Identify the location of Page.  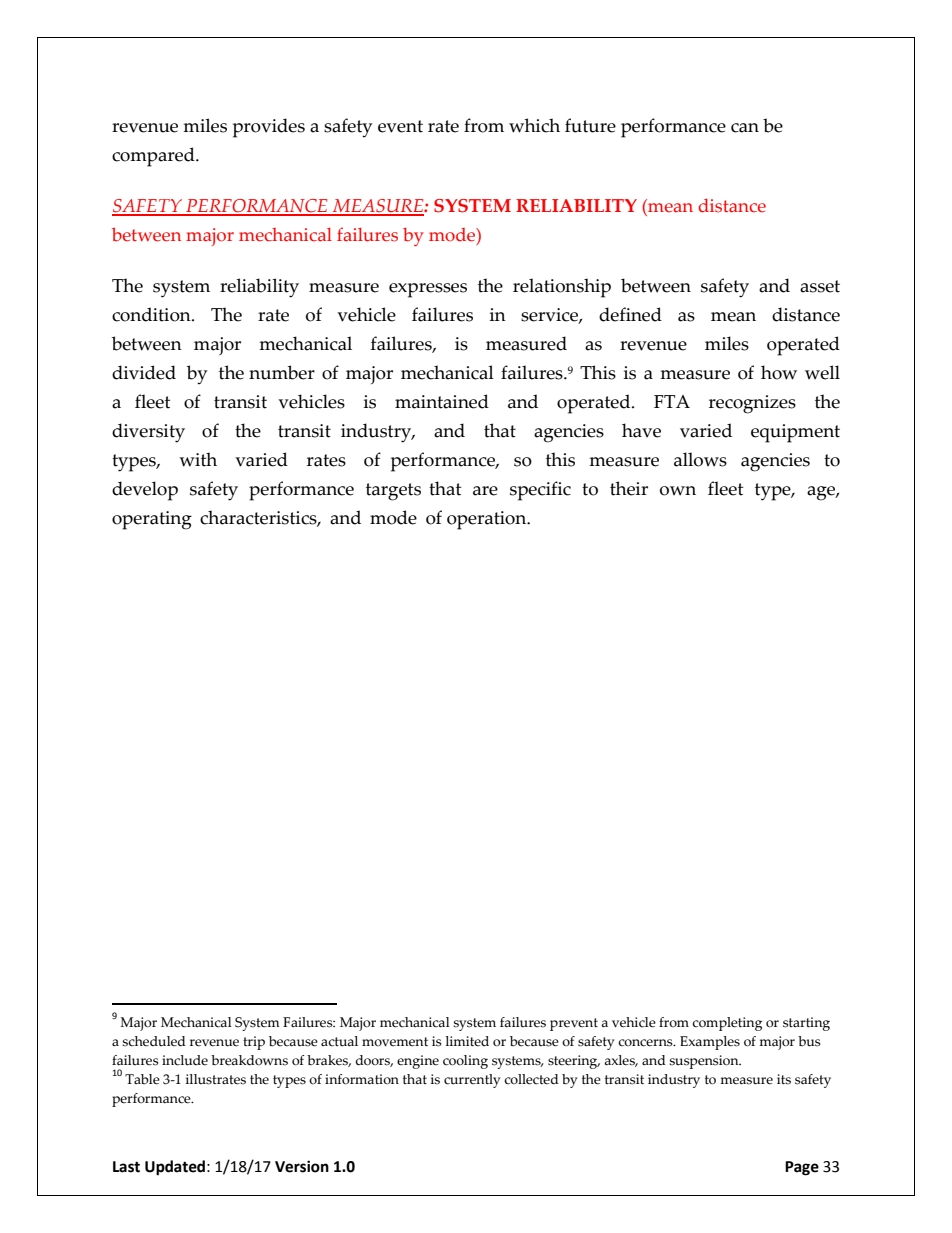
(802, 1168).
